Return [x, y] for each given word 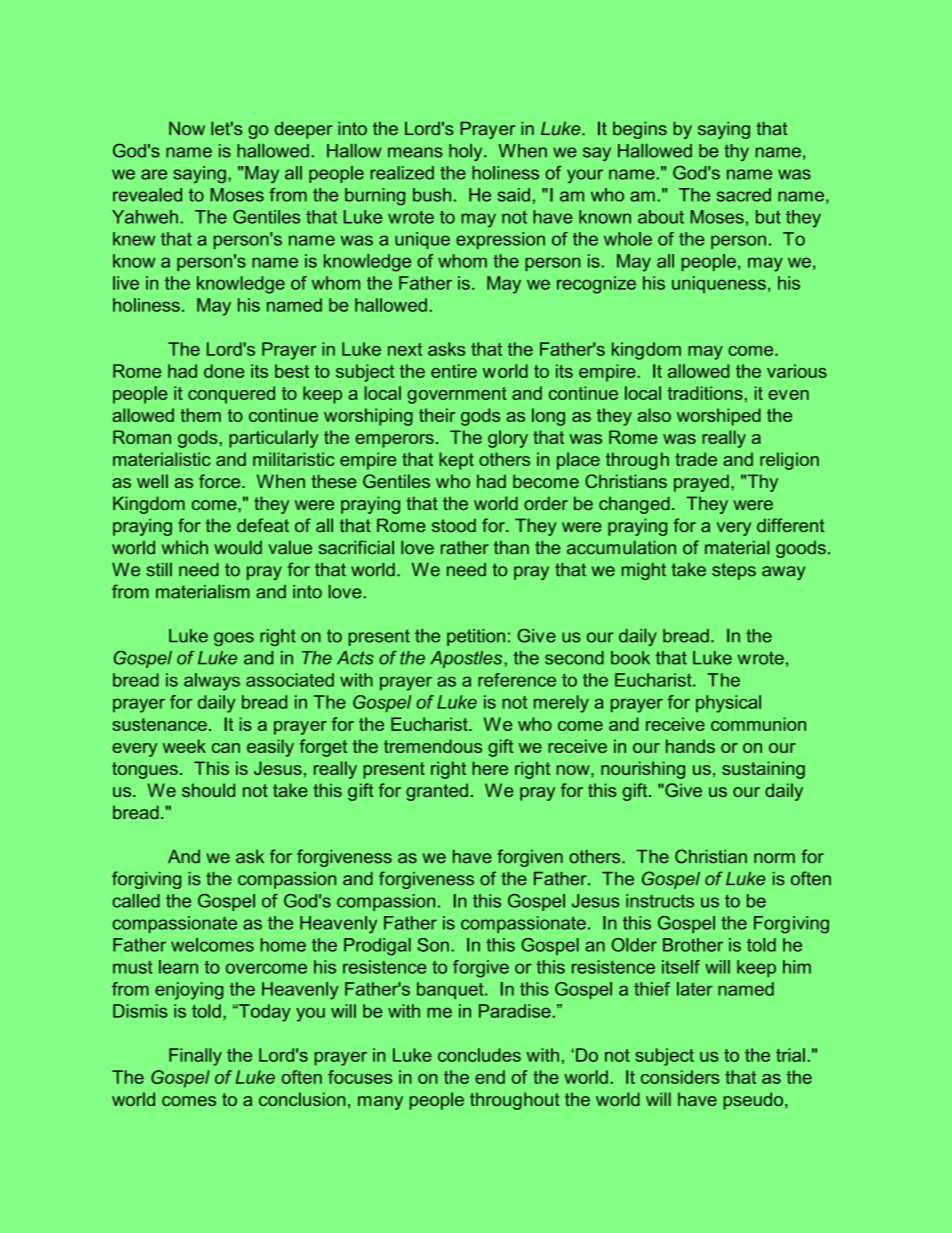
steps [734, 571]
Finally [195, 1057]
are [154, 174]
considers [680, 1077]
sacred [744, 195]
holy [467, 152]
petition [476, 637]
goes [234, 639]
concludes [479, 1055]
